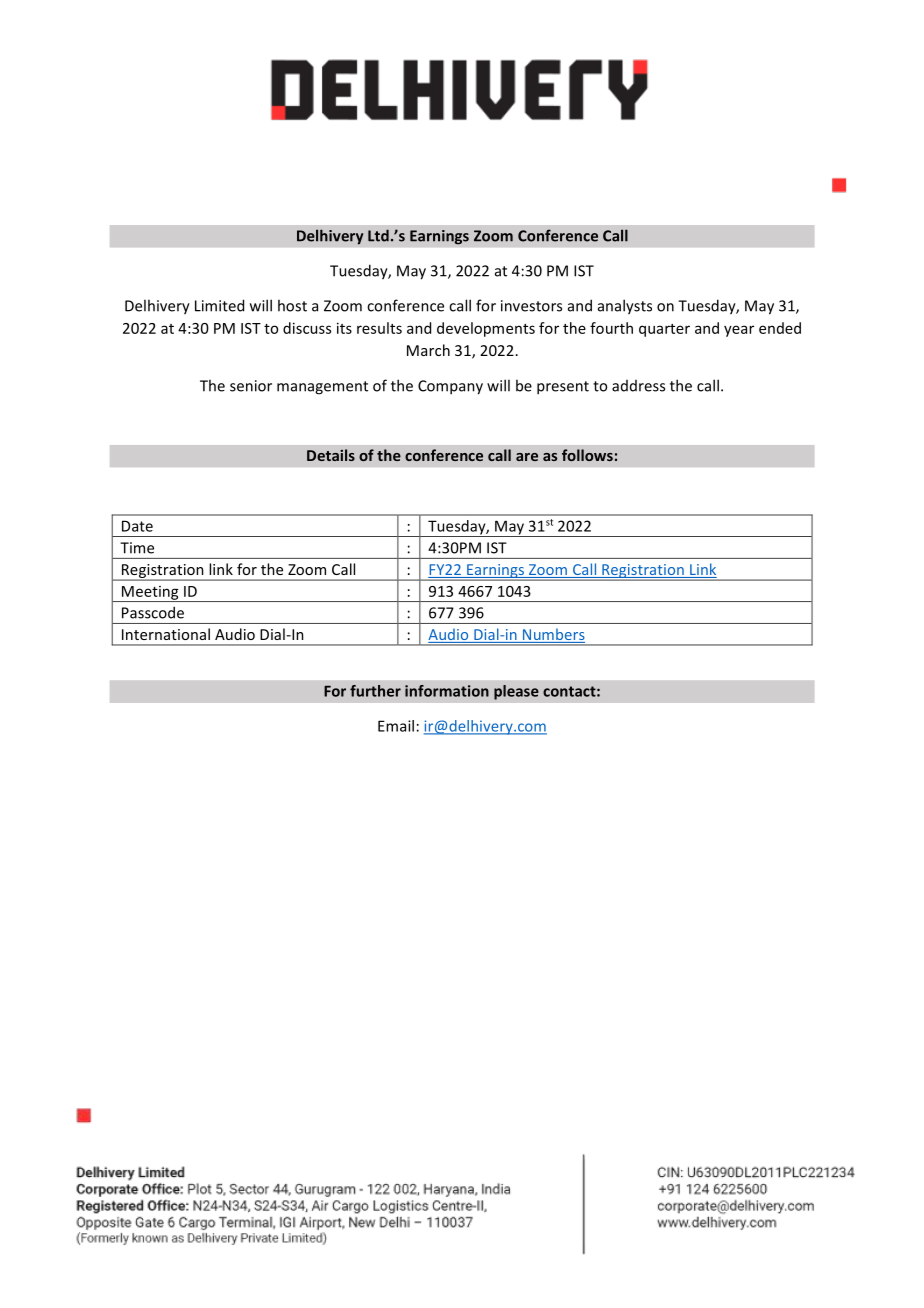  I want to click on follows, so click(587, 455).
